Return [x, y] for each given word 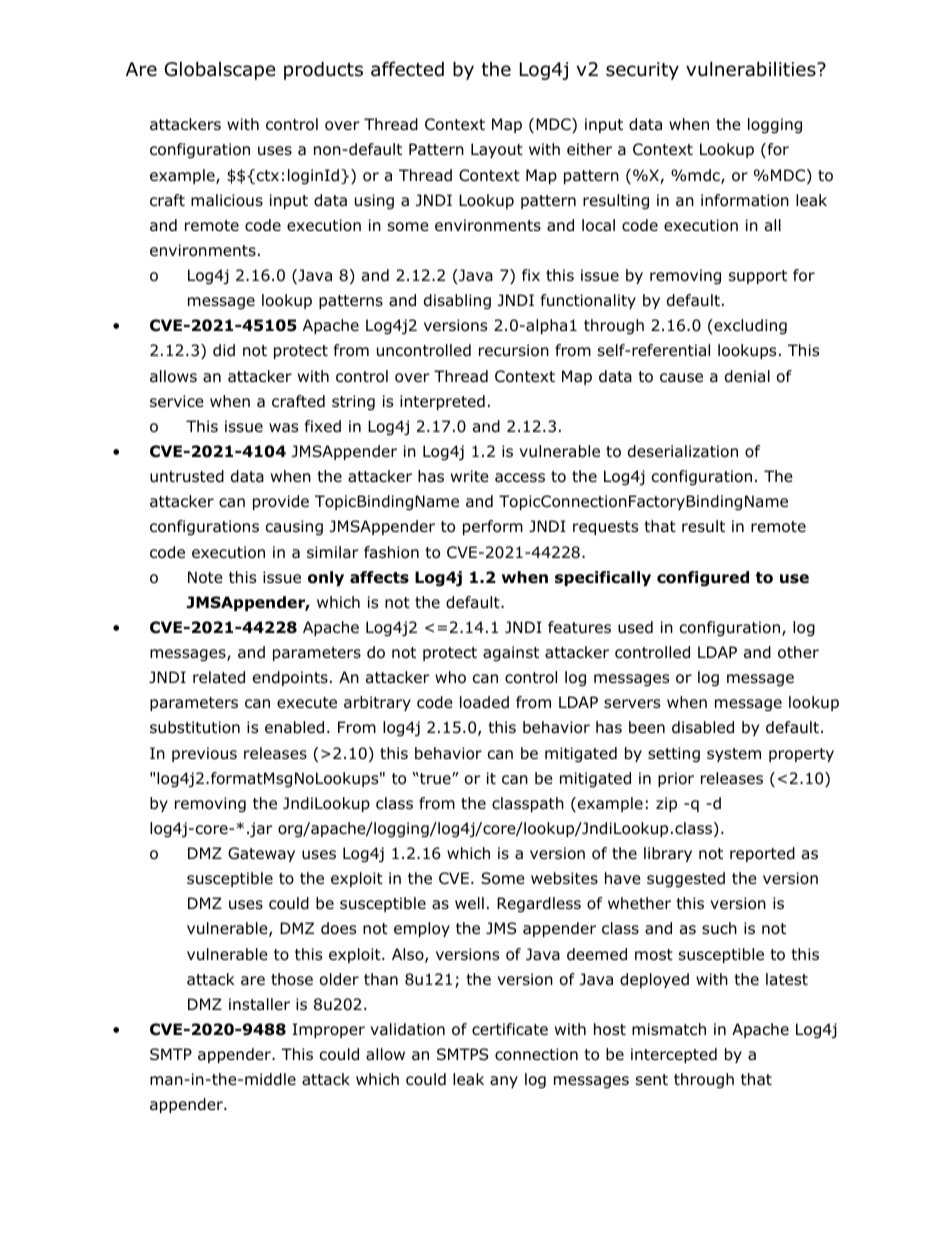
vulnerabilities [752, 69]
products [323, 70]
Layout [497, 150]
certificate [510, 1029]
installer [259, 1004]
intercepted [674, 1055]
